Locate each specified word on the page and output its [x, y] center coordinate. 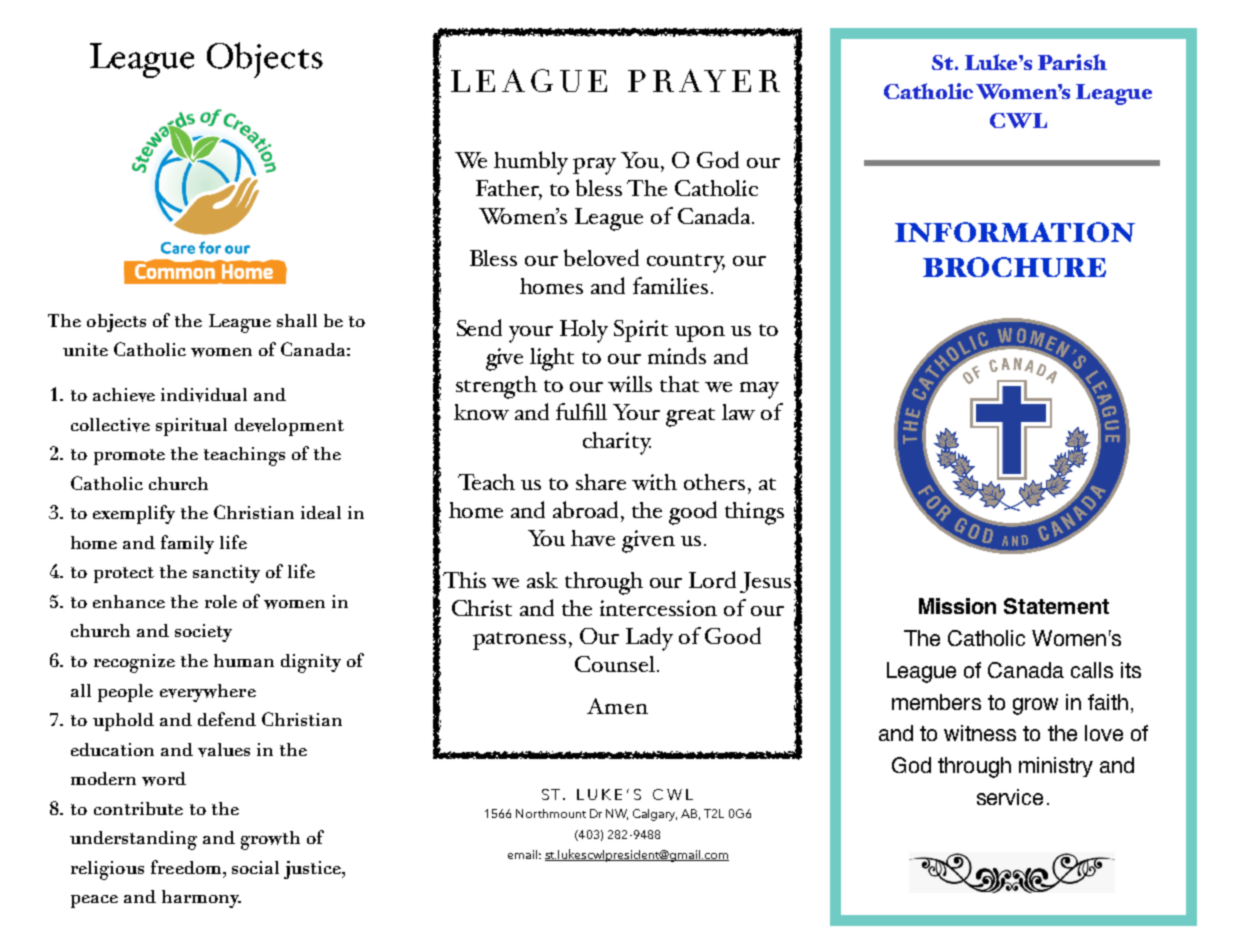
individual [204, 395]
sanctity [226, 574]
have [593, 538]
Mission [957, 606]
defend [227, 719]
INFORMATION [1015, 232]
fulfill [581, 411]
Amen [617, 706]
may [759, 390]
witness [980, 733]
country [686, 263]
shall [297, 320]
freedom [187, 867]
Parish [1072, 62]
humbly [531, 163]
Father [509, 189]
